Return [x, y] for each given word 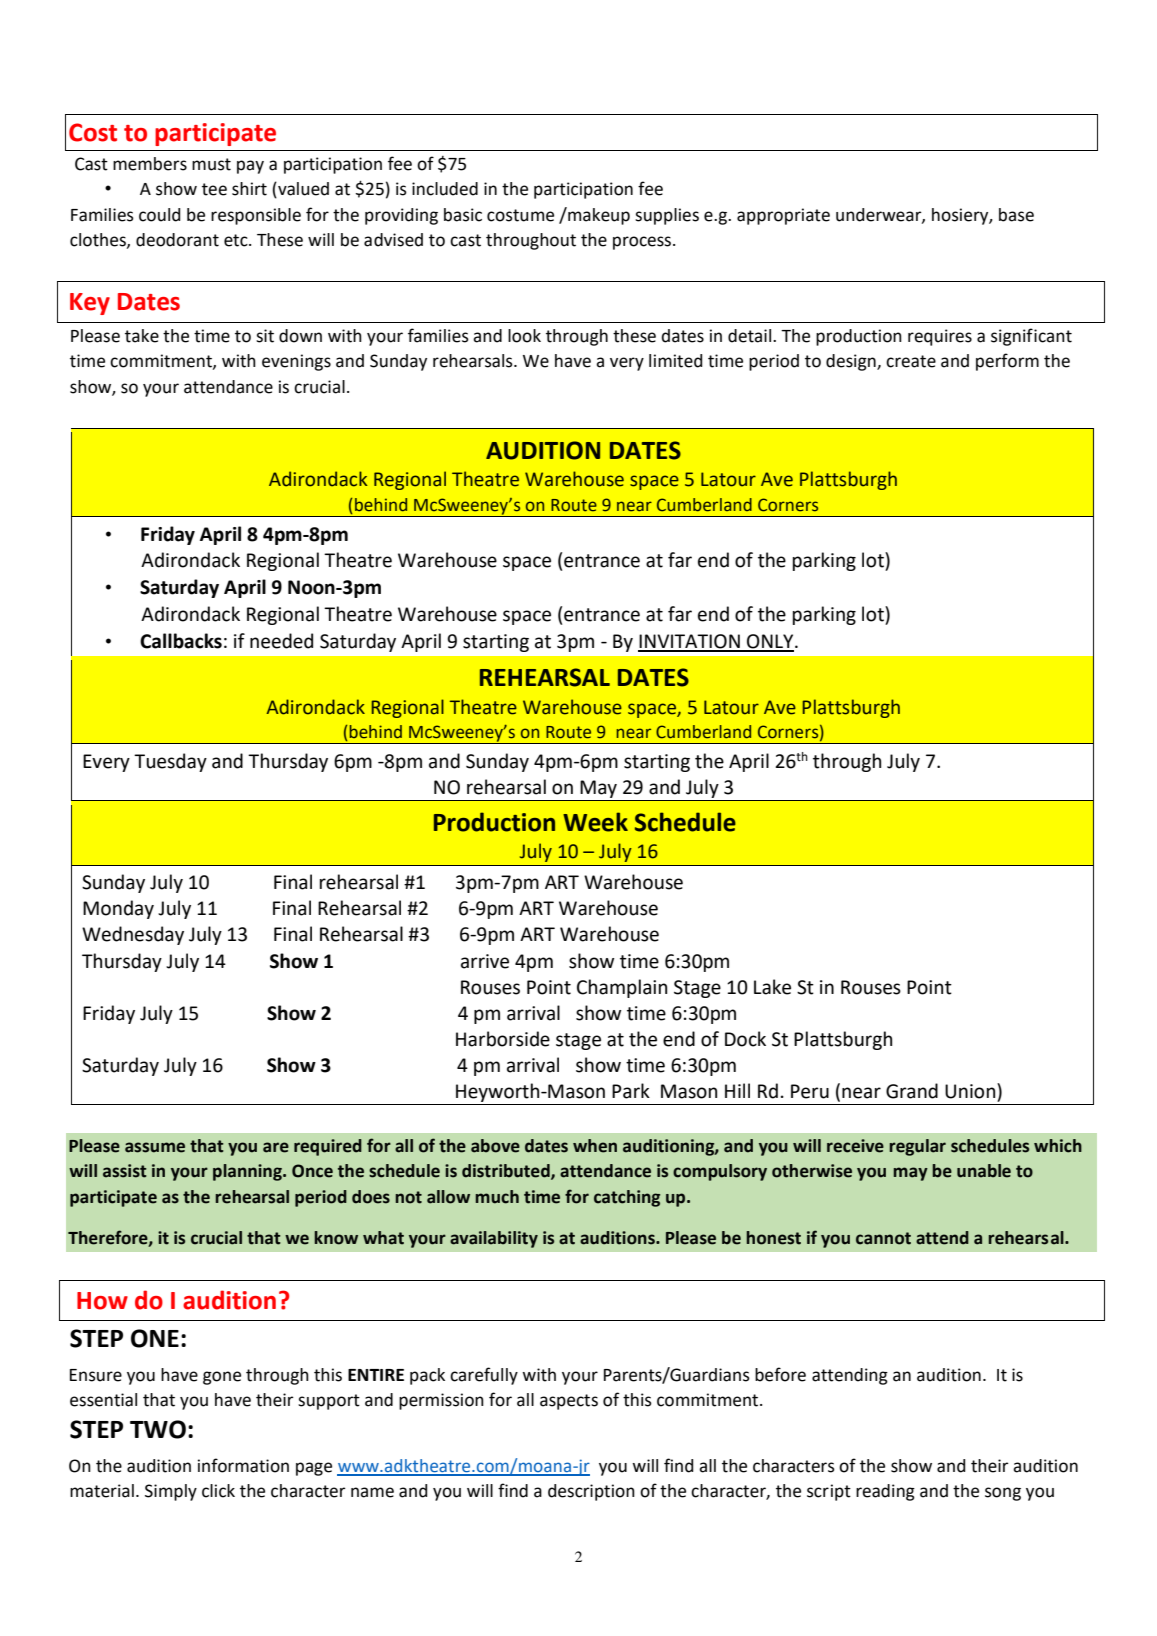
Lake [772, 987]
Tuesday [170, 762]
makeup [598, 216]
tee [214, 189]
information [243, 1465]
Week [595, 822]
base [1016, 215]
